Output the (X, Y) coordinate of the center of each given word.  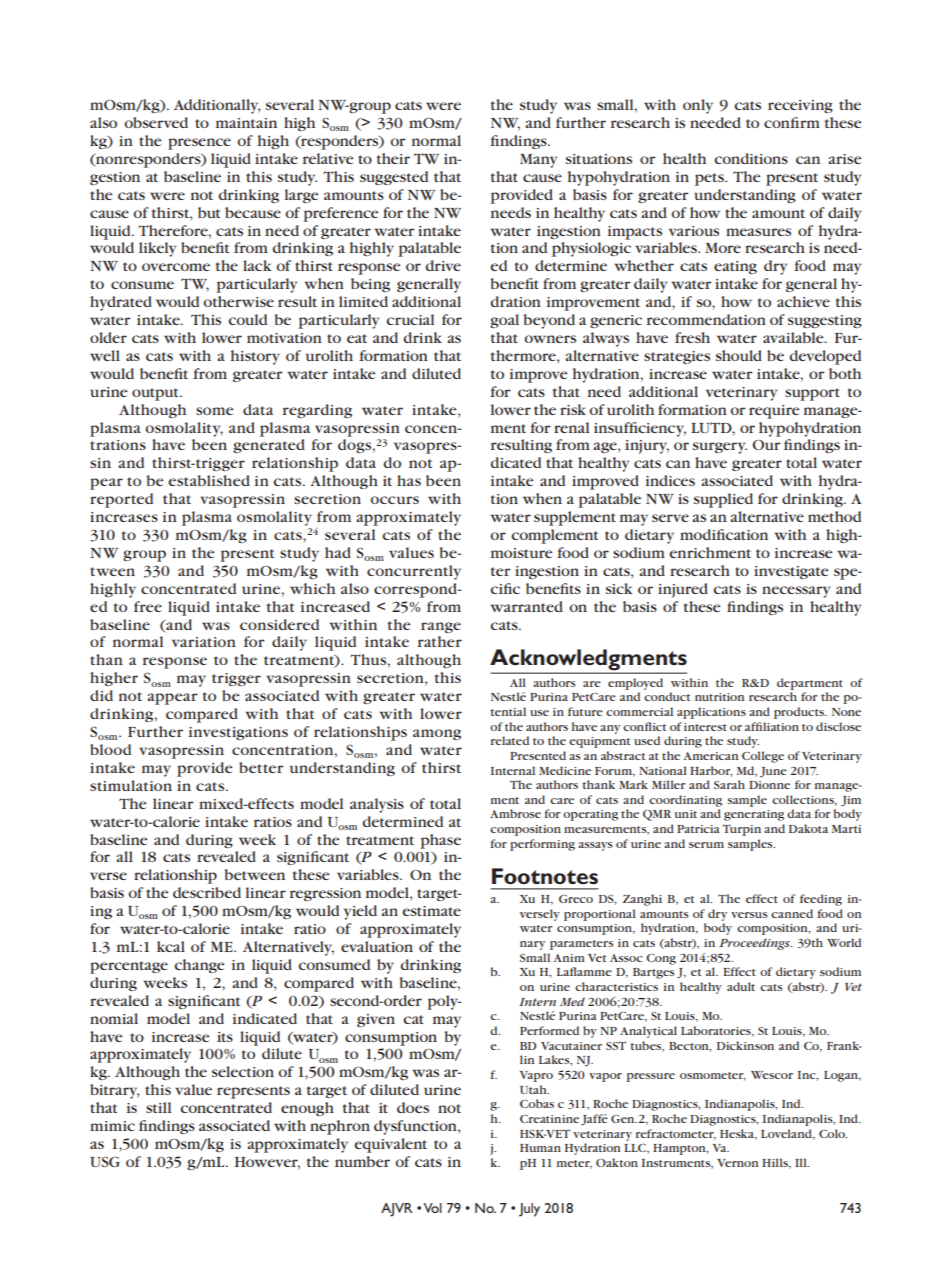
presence (199, 144)
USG (105, 1161)
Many (538, 161)
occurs (394, 500)
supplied (723, 500)
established (209, 480)
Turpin (741, 830)
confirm (792, 122)
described (207, 892)
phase (440, 841)
